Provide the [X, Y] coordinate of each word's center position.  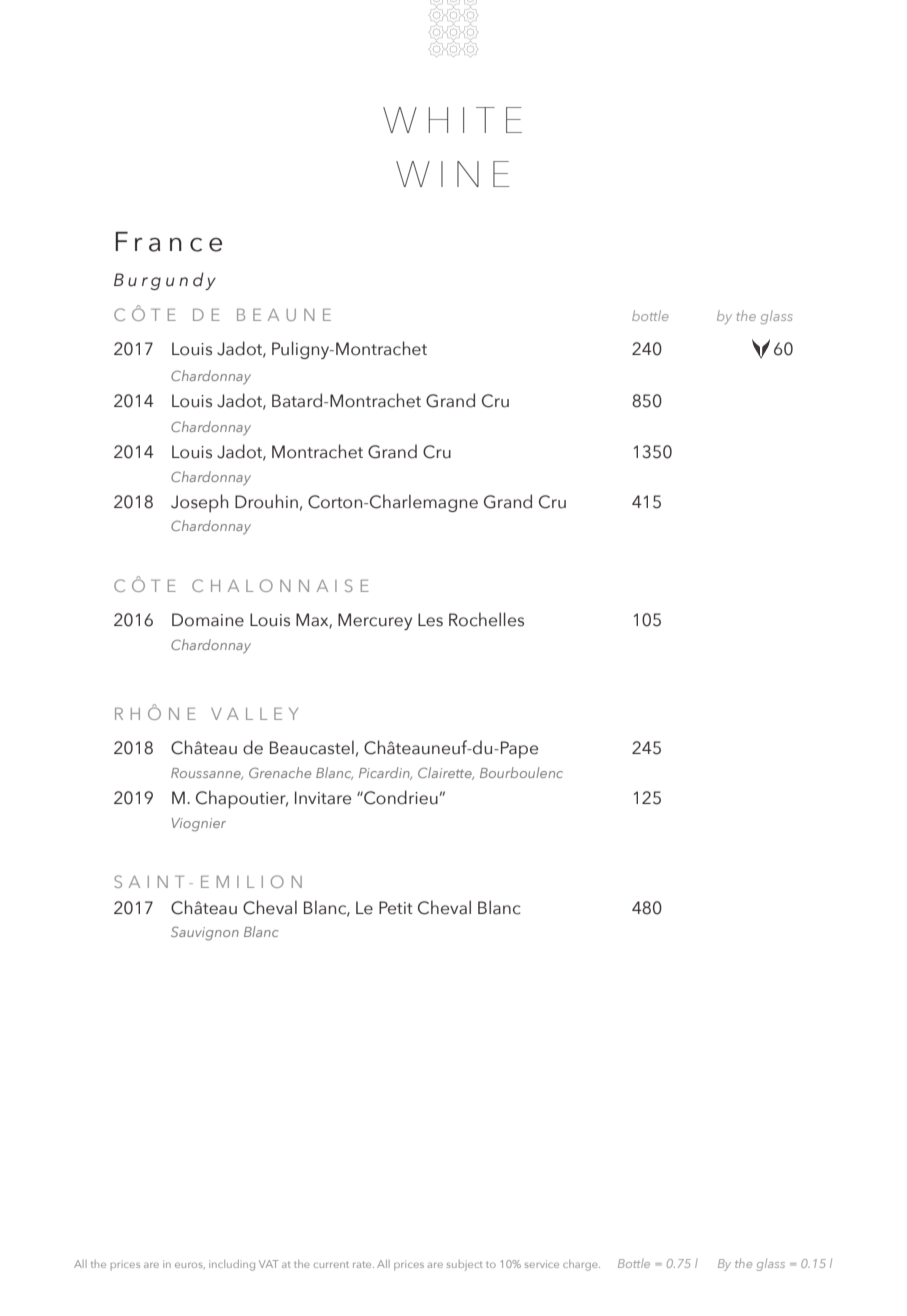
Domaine [208, 620]
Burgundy [165, 281]
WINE [452, 174]
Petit [396, 908]
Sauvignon [205, 933]
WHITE [452, 120]
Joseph [199, 503]
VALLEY [254, 714]
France [169, 242]
